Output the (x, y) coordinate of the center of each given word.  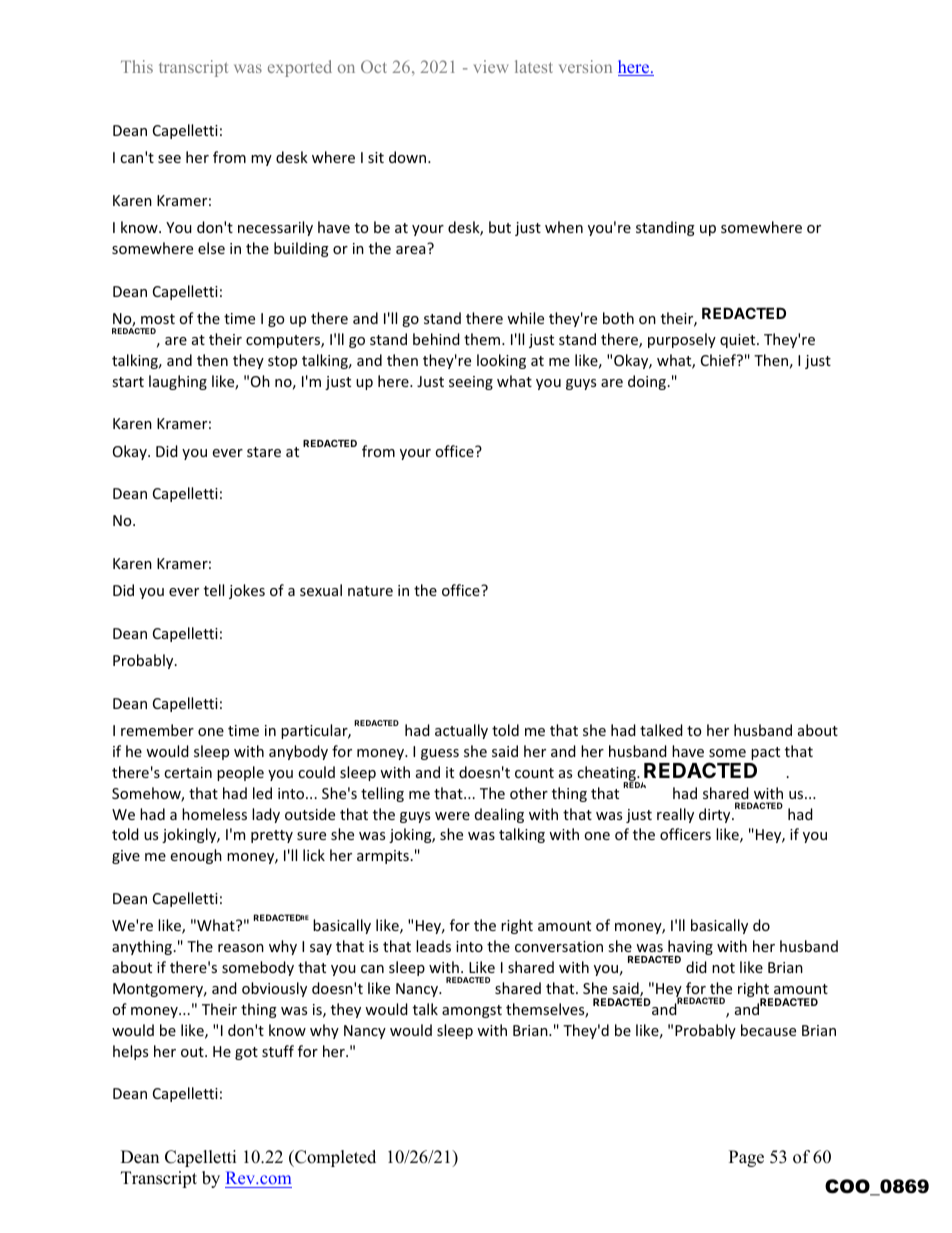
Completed (334, 1158)
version (585, 66)
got (246, 1053)
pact (765, 753)
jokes (247, 591)
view (491, 66)
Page (746, 1158)
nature (370, 591)
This (137, 66)
